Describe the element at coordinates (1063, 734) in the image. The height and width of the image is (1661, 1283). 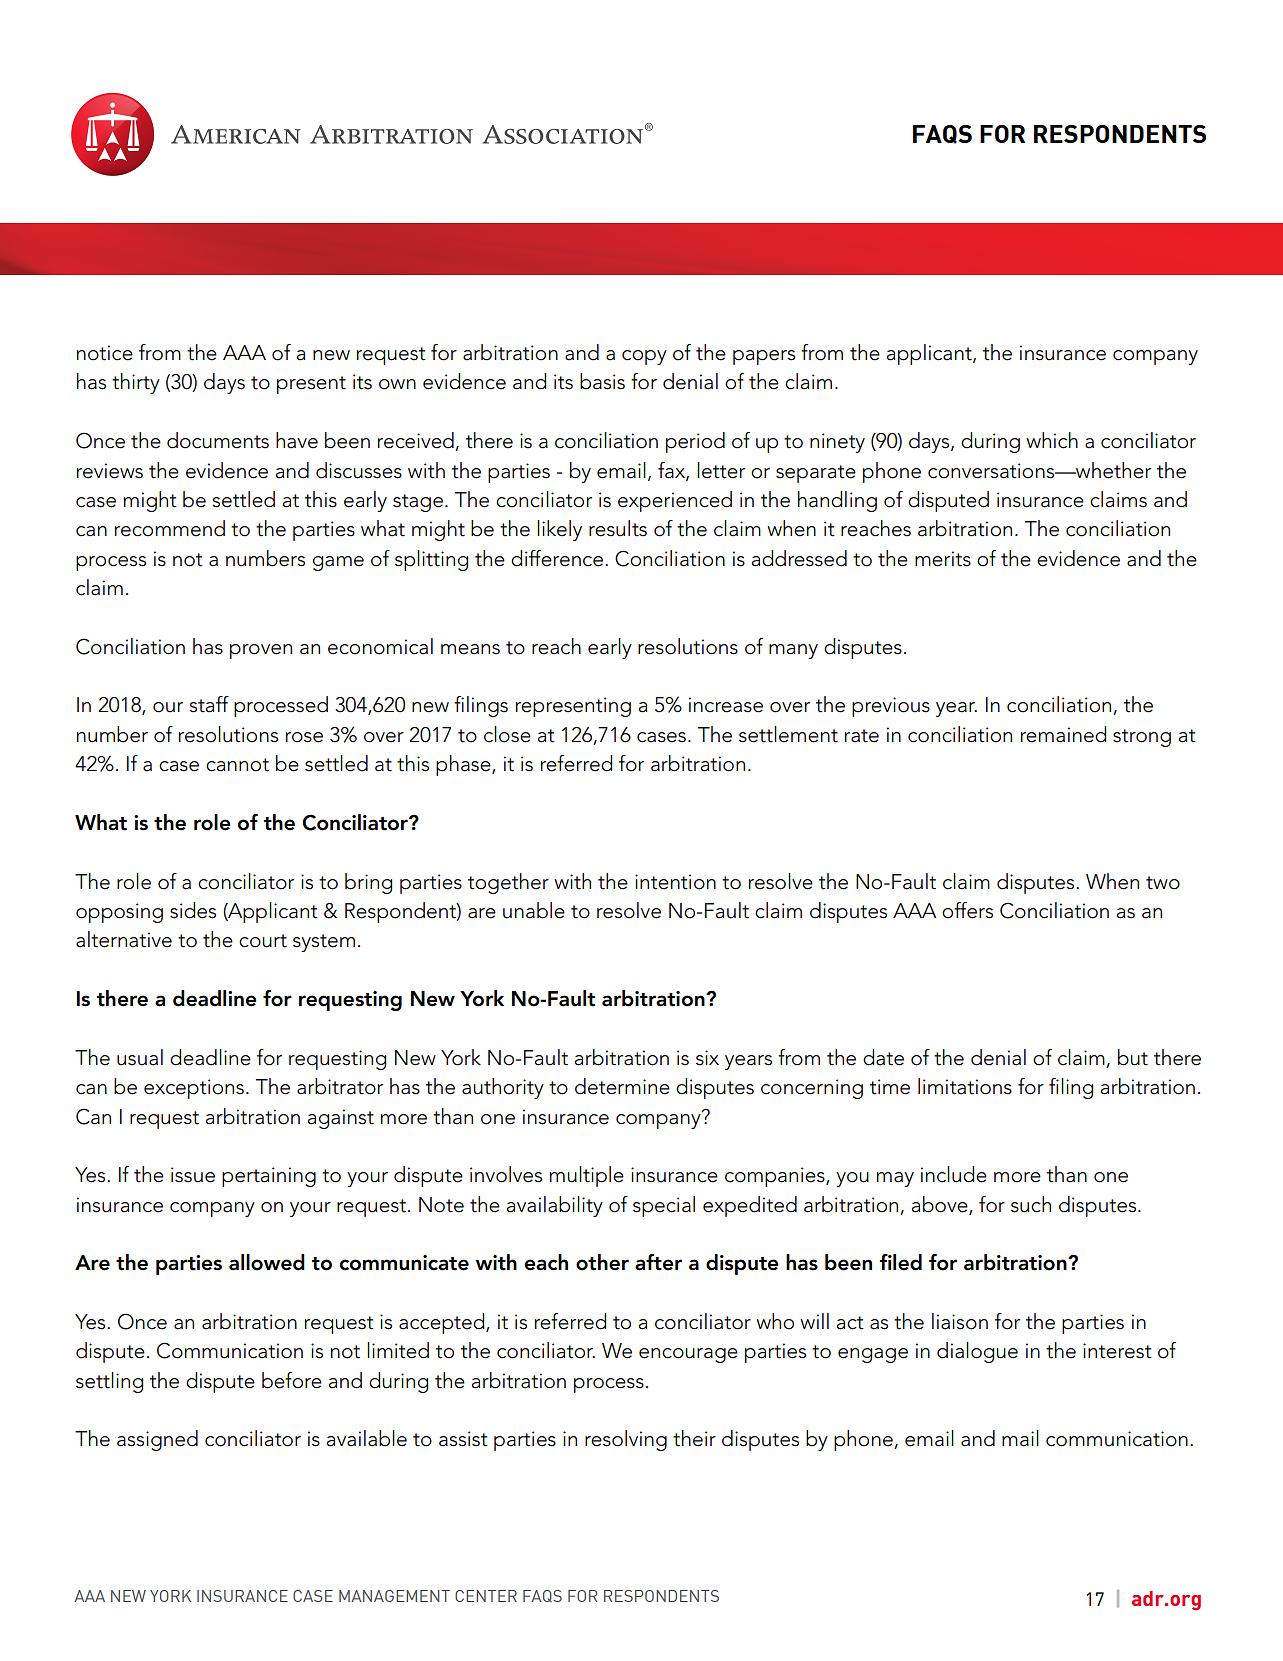
I see `remained` at that location.
